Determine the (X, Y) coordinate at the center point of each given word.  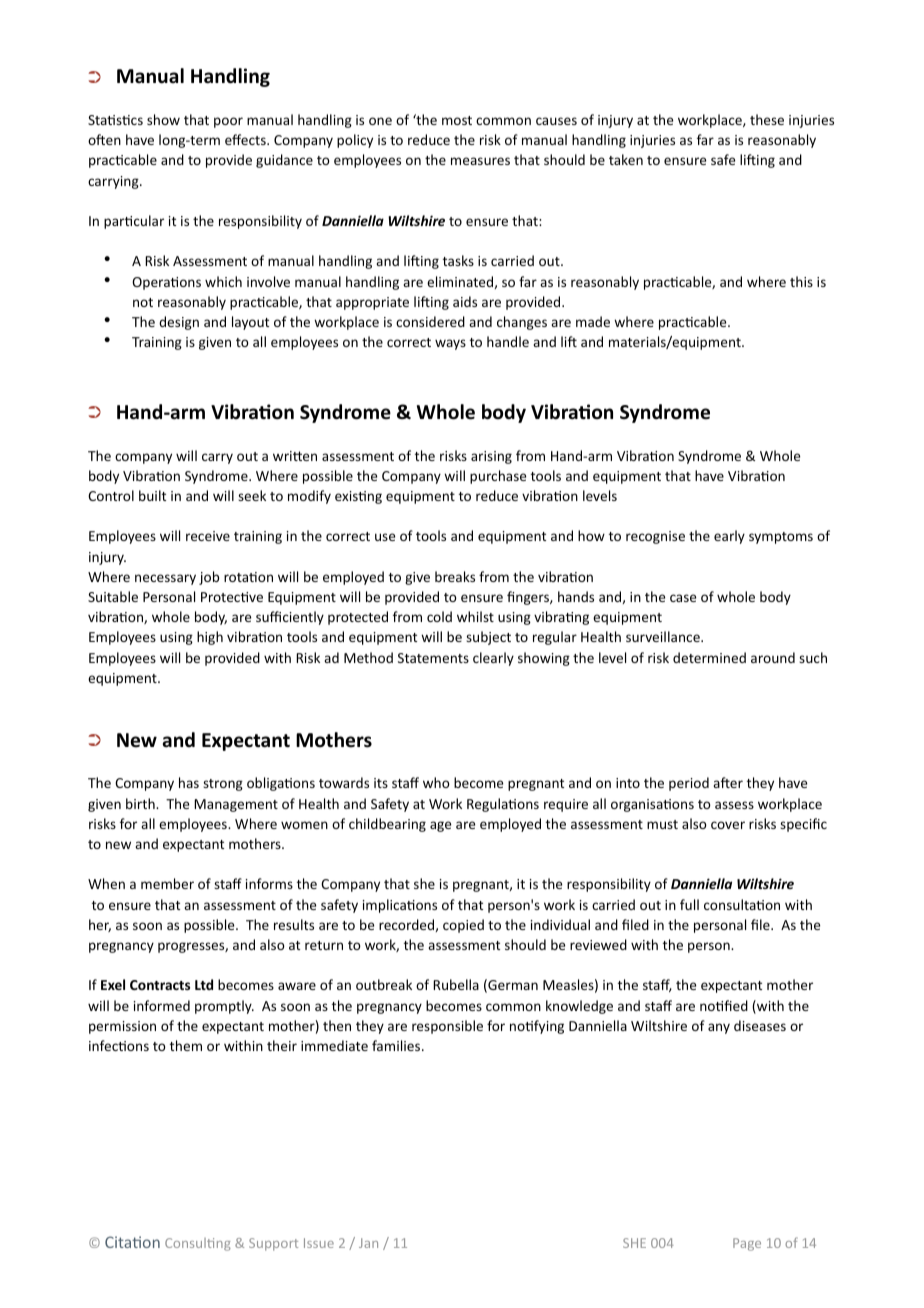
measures (480, 161)
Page (747, 1244)
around (773, 657)
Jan (368, 1243)
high (210, 638)
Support (273, 1244)
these (767, 119)
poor (228, 122)
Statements (433, 658)
